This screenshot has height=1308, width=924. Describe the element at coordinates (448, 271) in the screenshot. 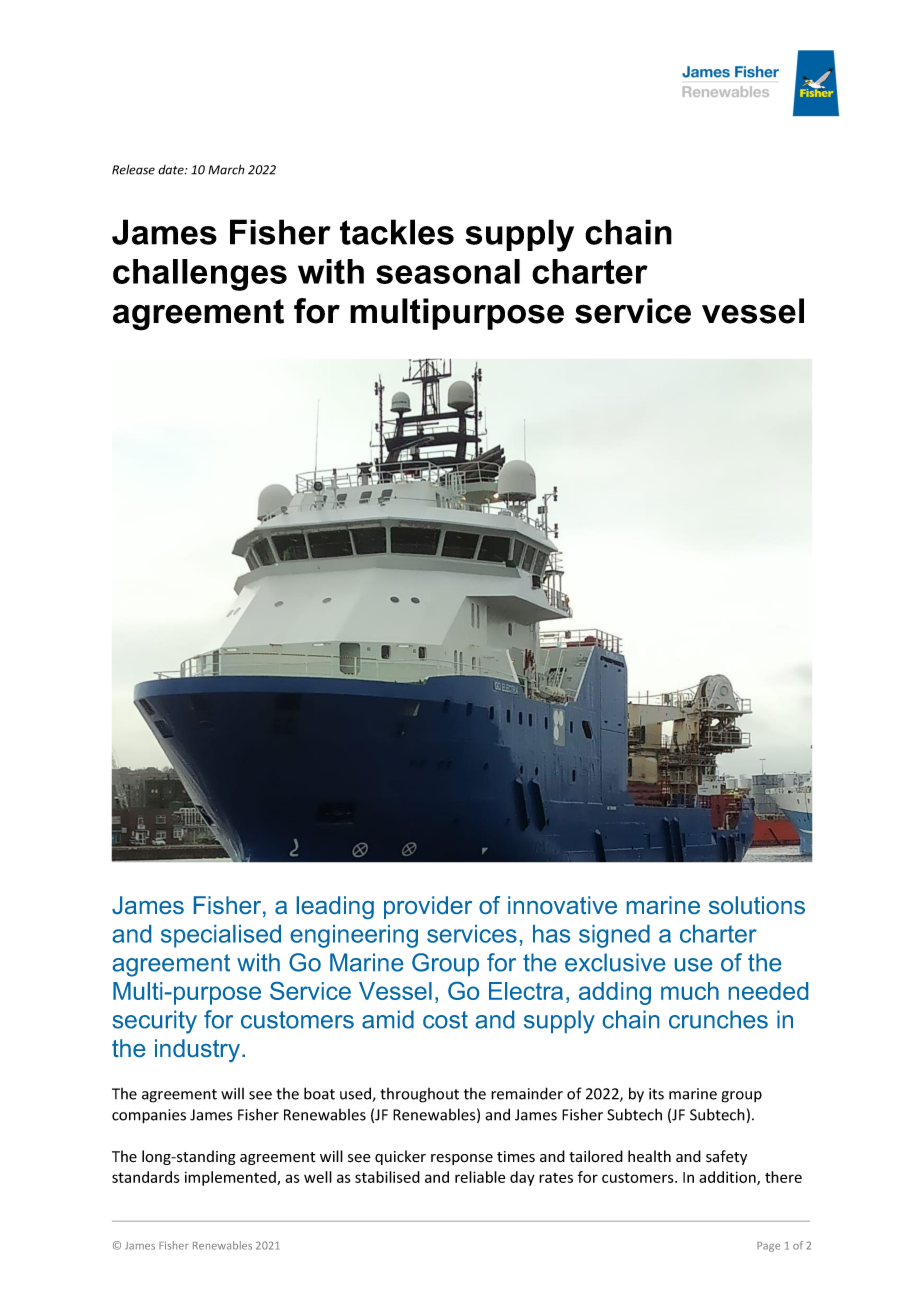

I see `seasonal` at that location.
